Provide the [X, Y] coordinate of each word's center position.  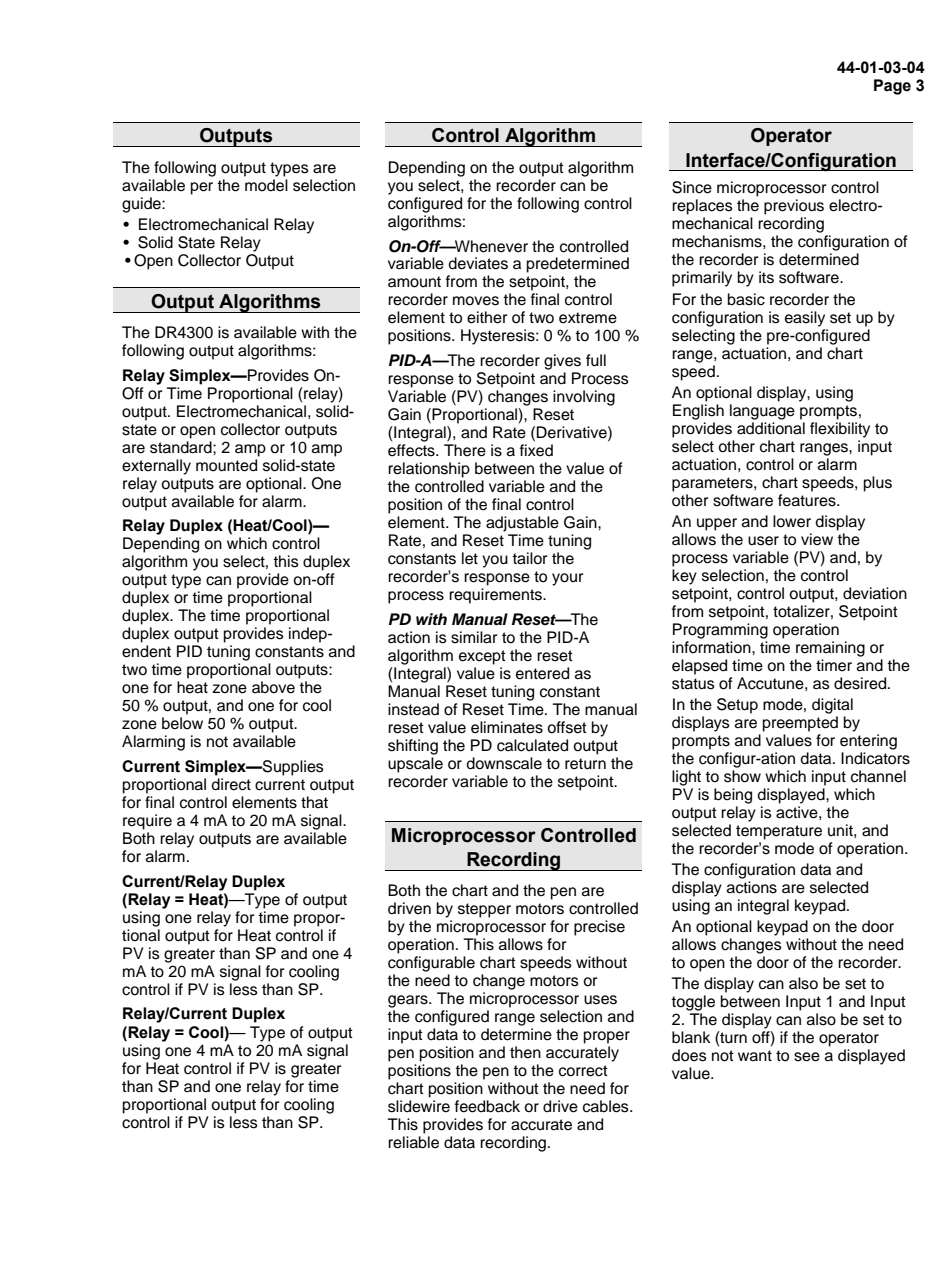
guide [142, 205]
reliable [413, 1142]
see [807, 1057]
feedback [487, 1106]
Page [892, 87]
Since [692, 187]
